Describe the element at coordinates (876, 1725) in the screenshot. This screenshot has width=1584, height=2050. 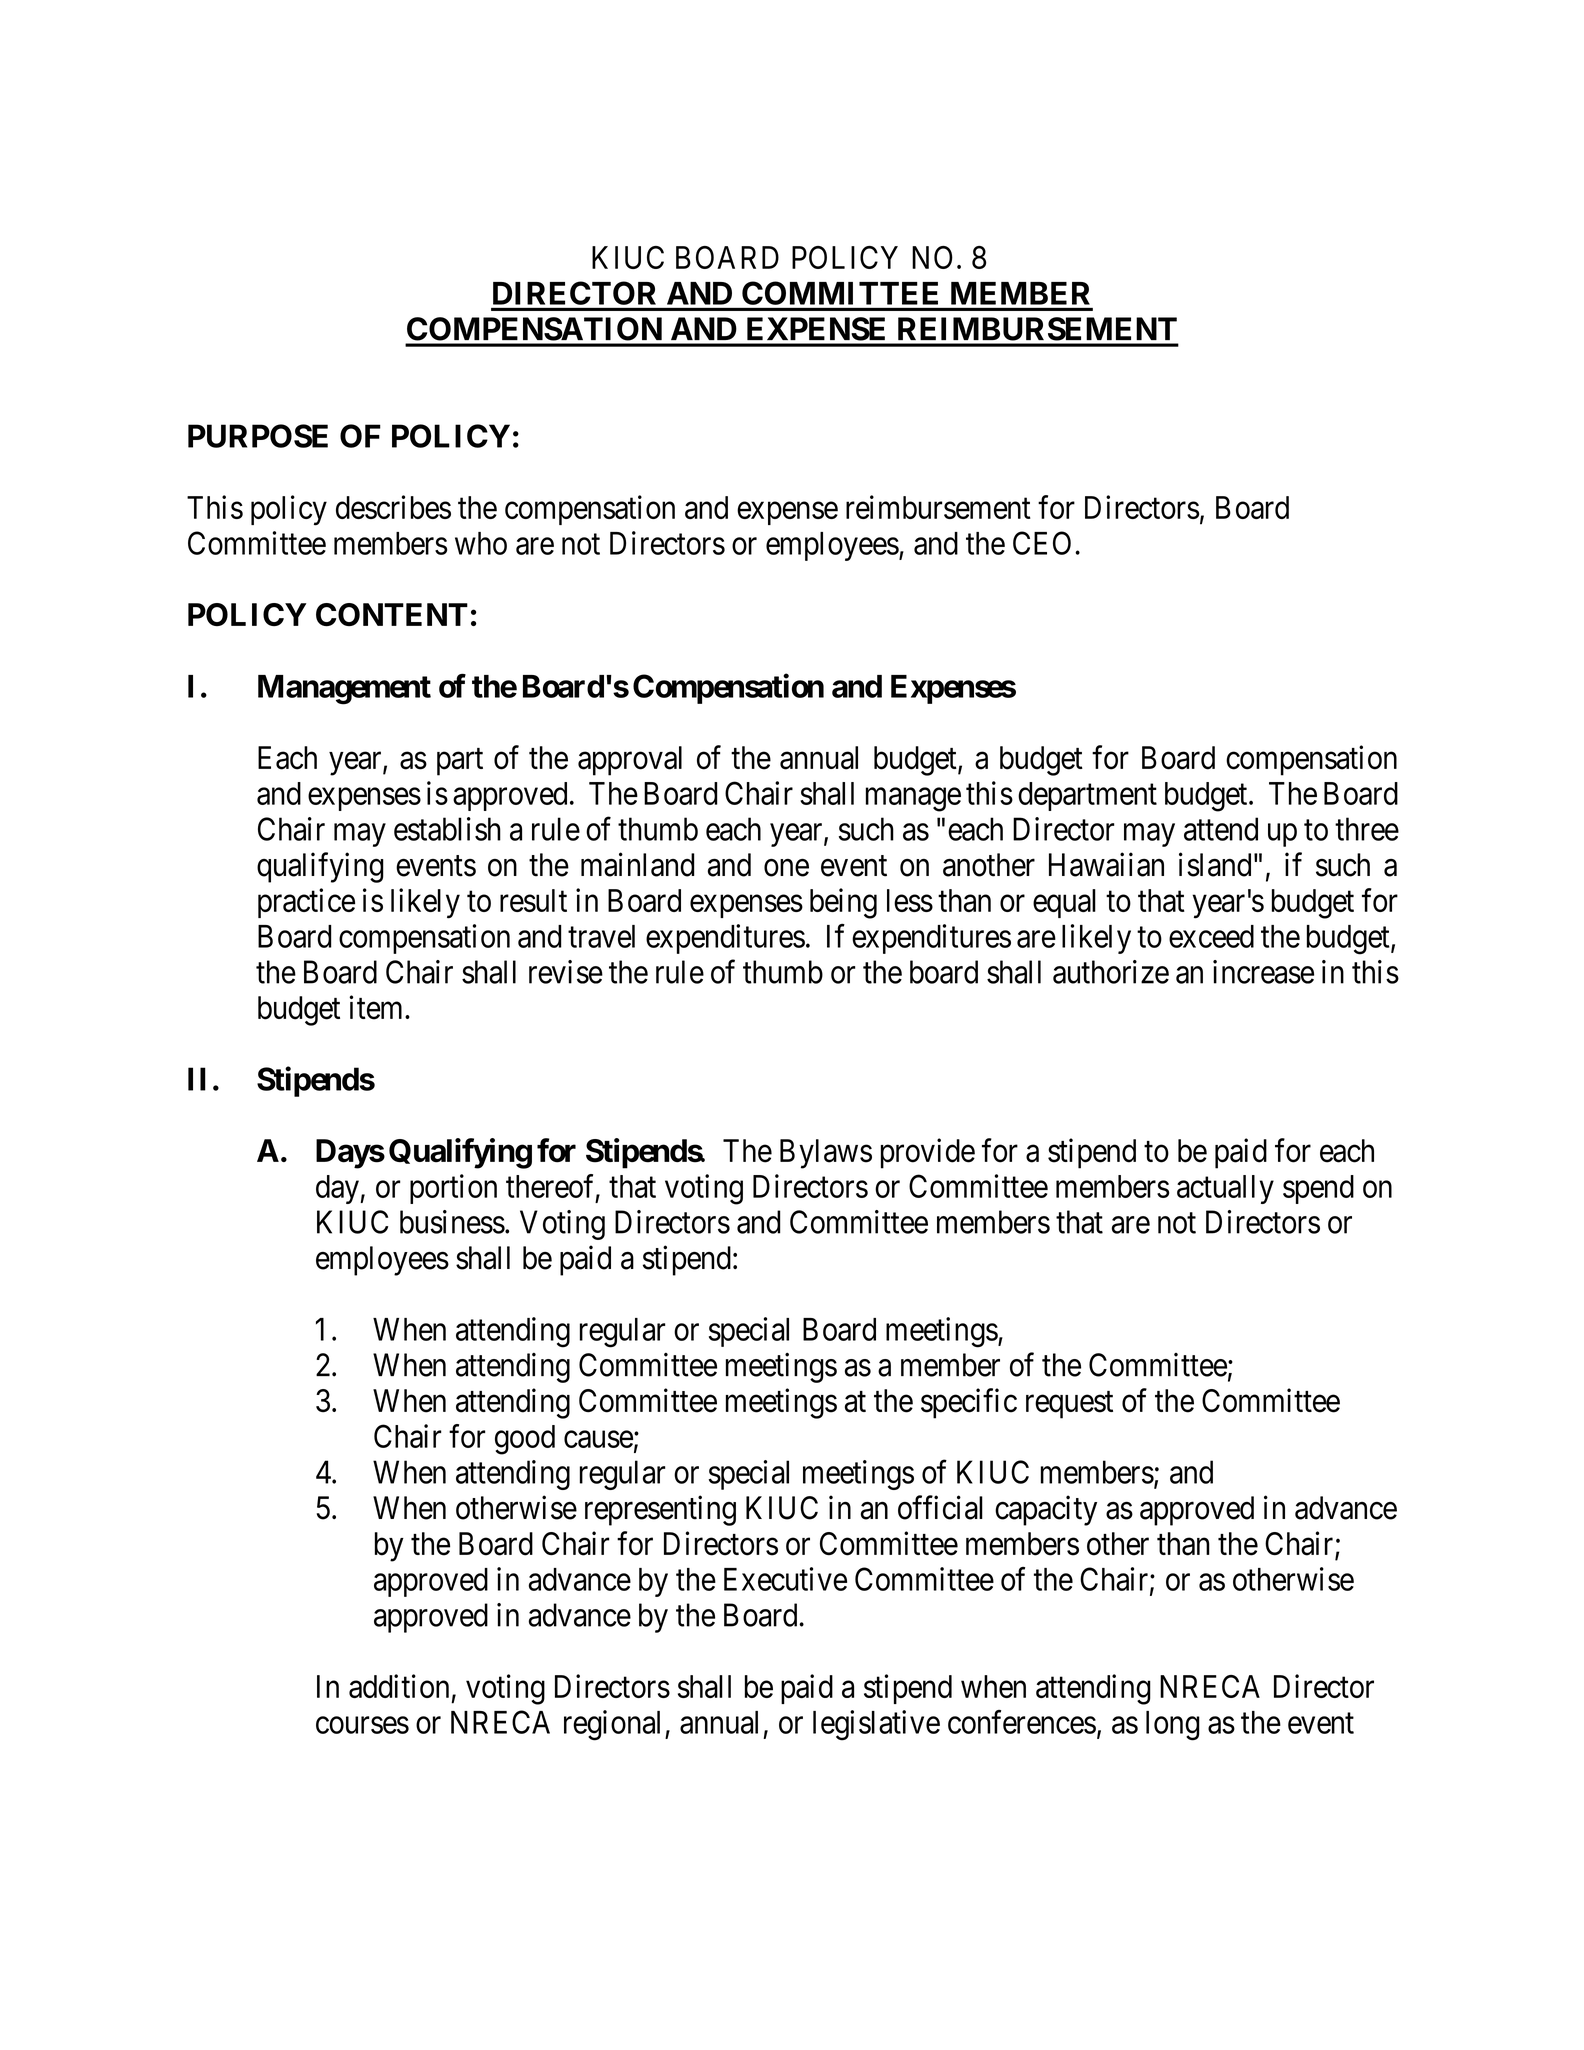
I see `legislative` at that location.
